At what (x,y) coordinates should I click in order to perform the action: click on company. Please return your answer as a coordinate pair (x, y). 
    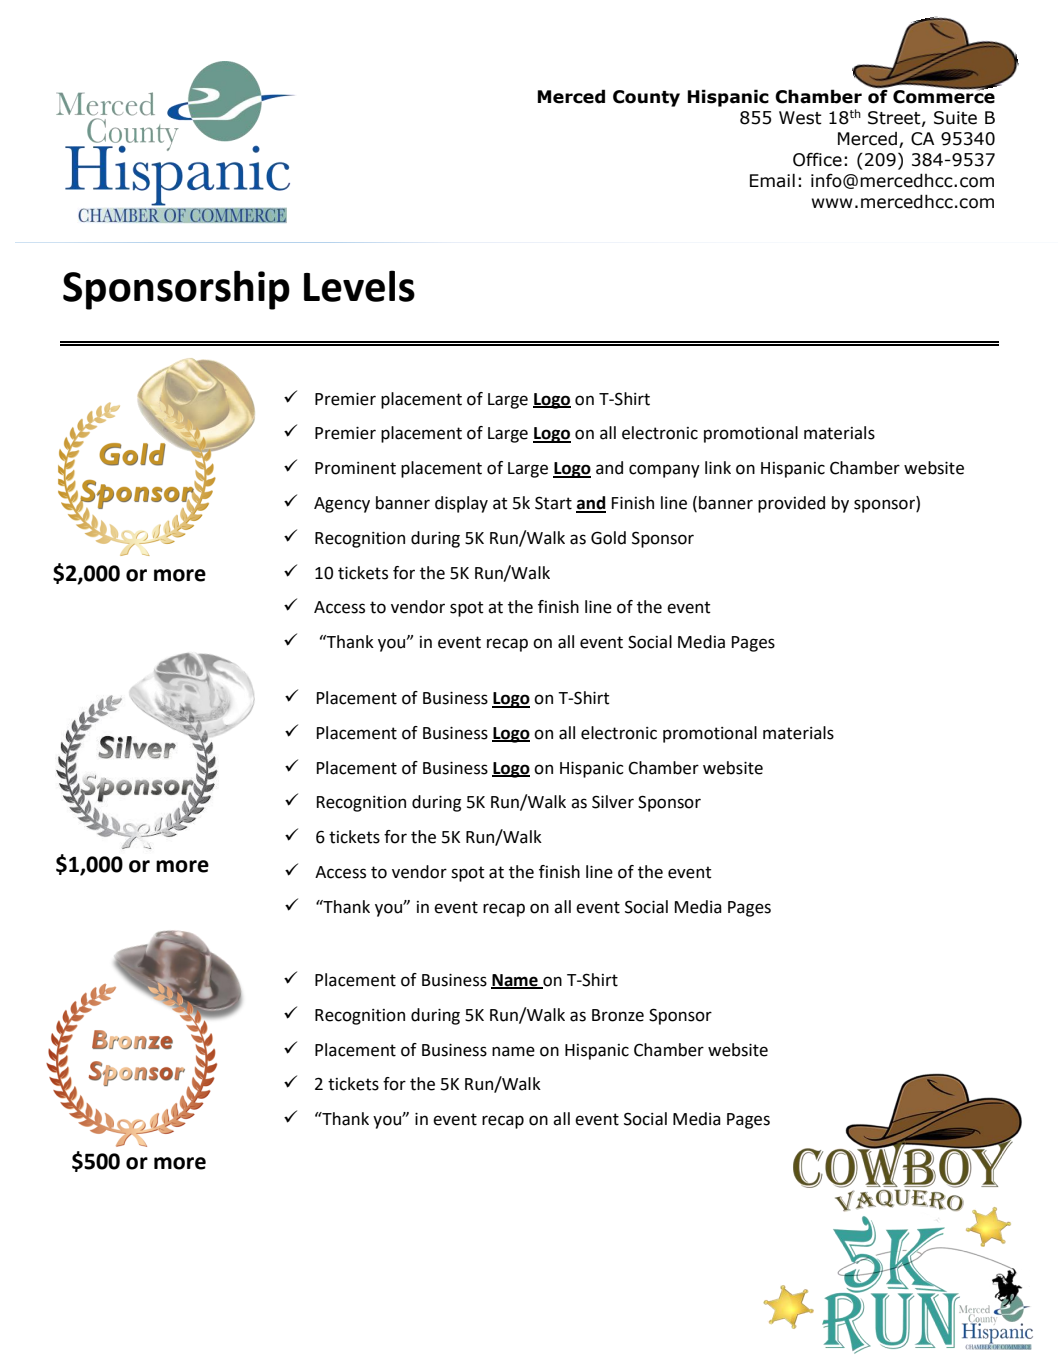
    Looking at the image, I should click on (664, 471).
